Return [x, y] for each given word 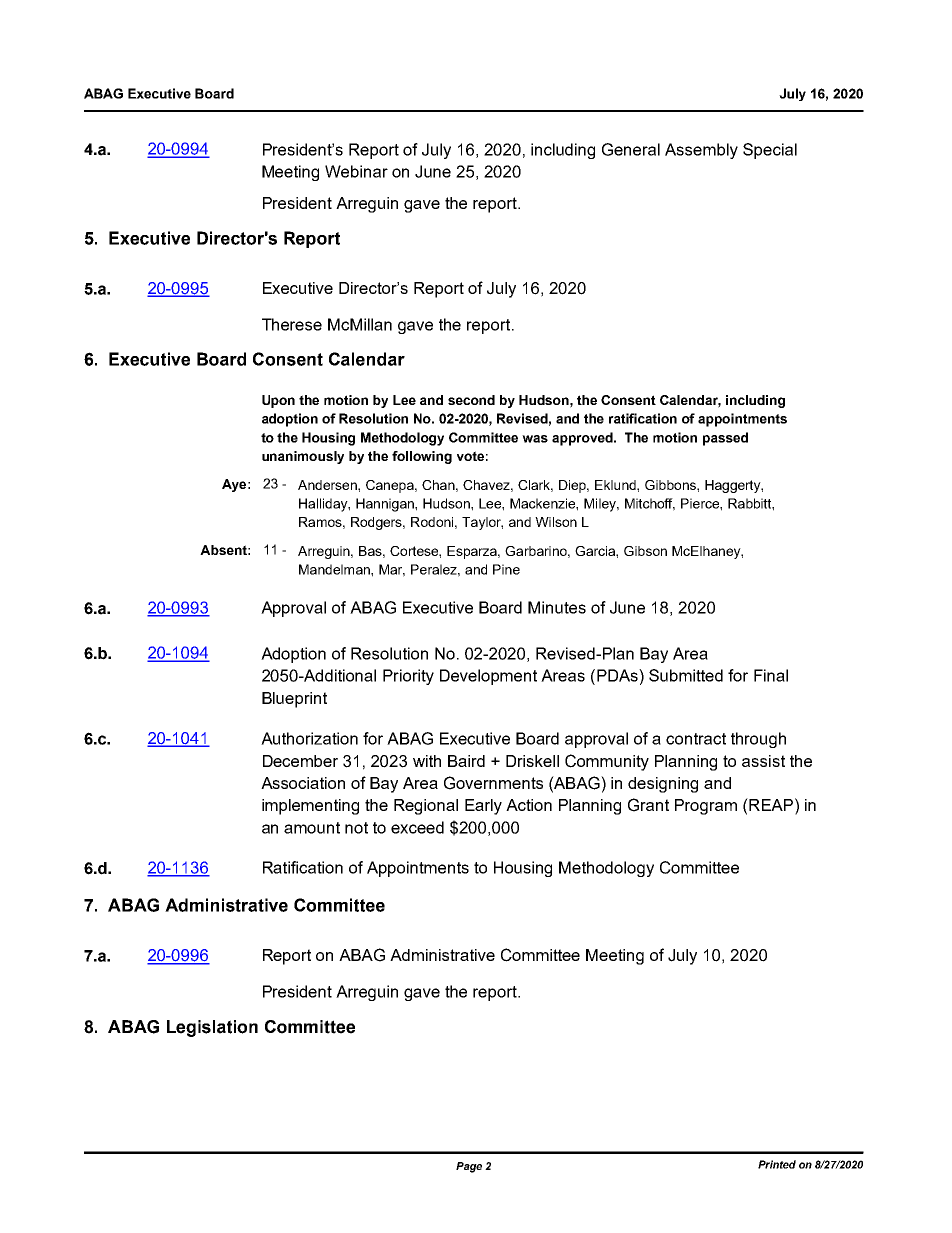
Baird [466, 761]
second [471, 400]
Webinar [356, 171]
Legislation [212, 1028]
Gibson [645, 551]
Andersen [328, 485]
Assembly [701, 151]
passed [725, 439]
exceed [417, 827]
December [300, 761]
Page [469, 1167]
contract [696, 739]
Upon [278, 401]
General [631, 149]
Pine [506, 569]
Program [706, 807]
